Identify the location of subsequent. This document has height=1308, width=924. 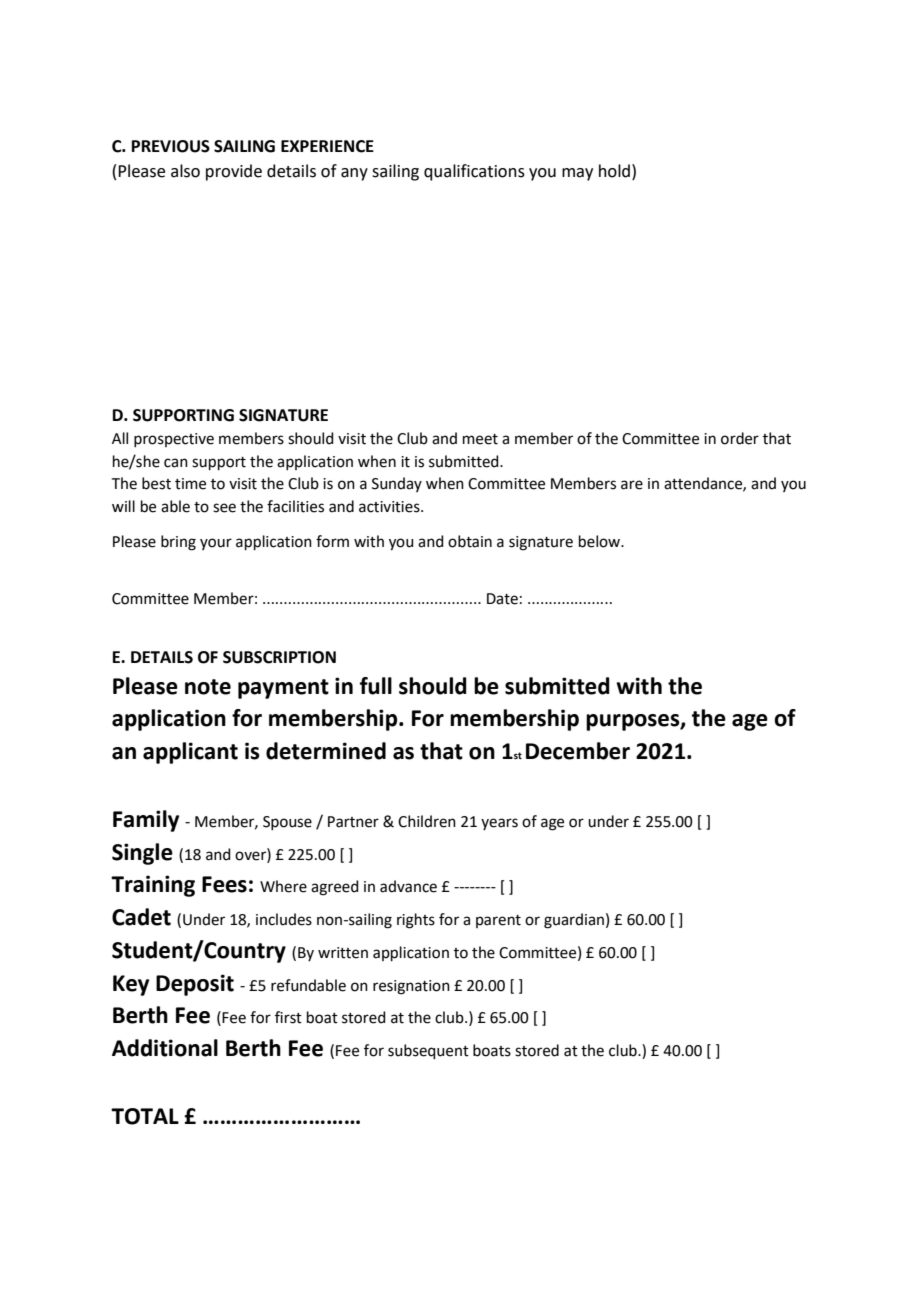
(428, 1051).
